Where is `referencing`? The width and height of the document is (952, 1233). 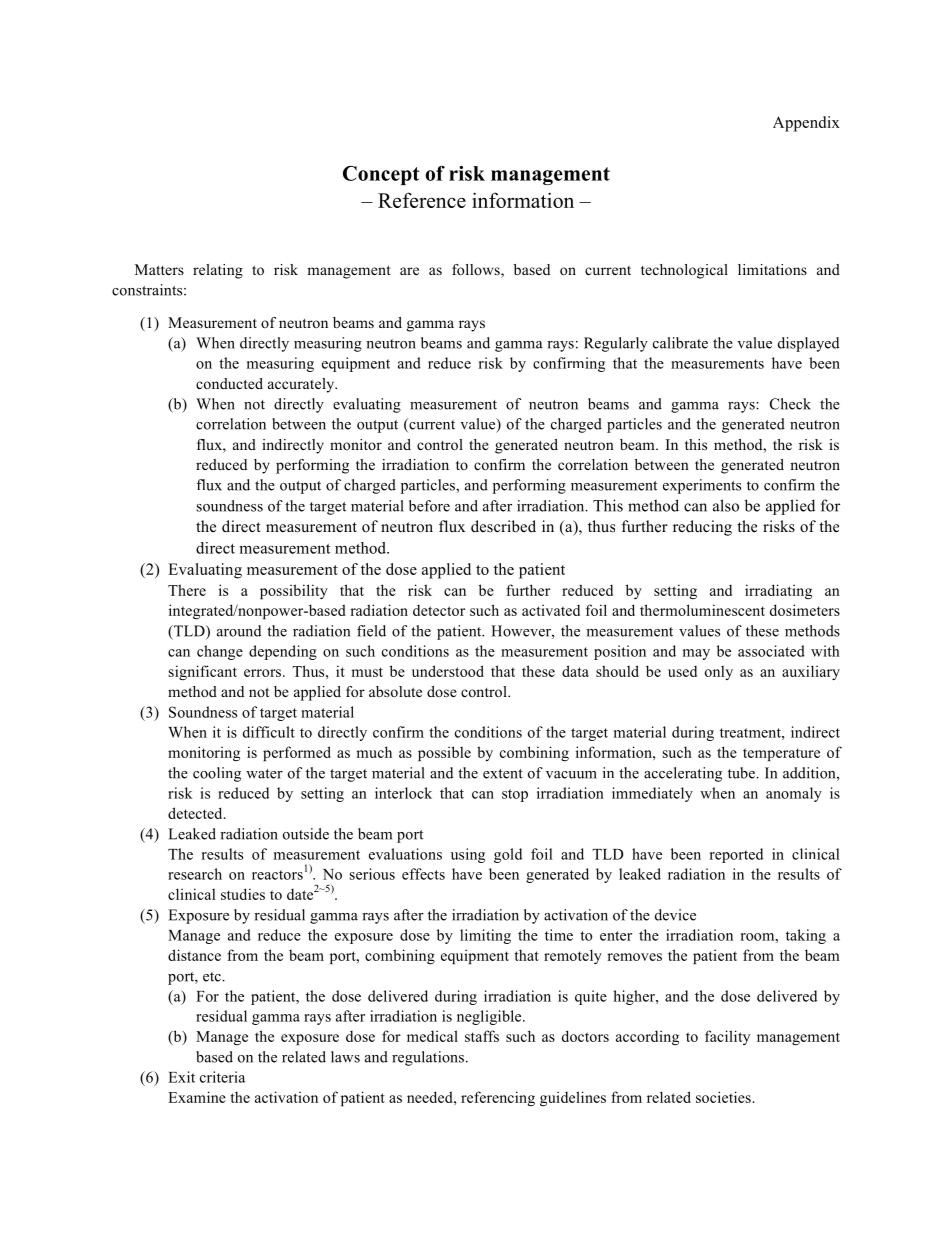
referencing is located at coordinates (498, 1098).
